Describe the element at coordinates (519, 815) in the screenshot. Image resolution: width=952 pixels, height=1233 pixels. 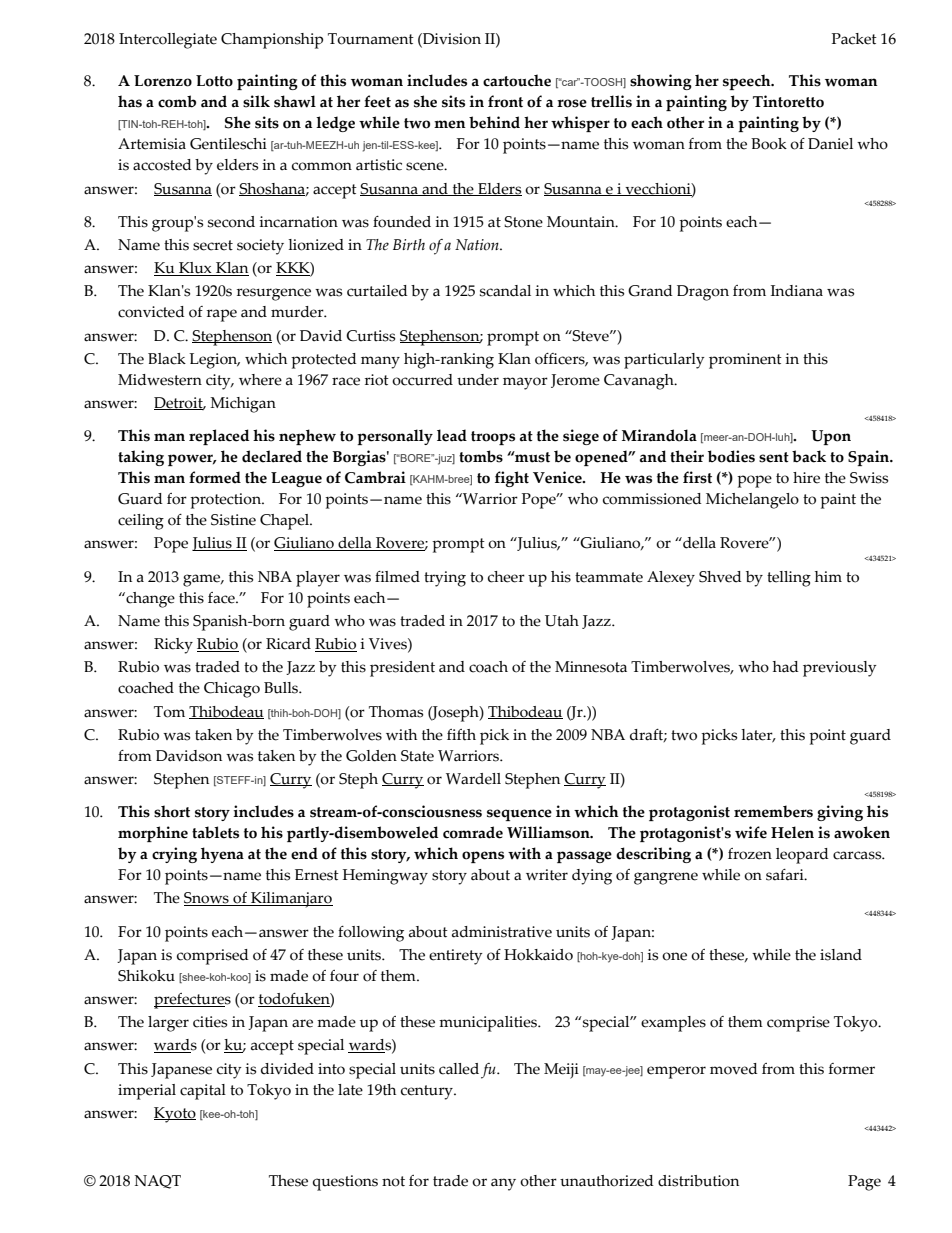
I see `sequence` at that location.
